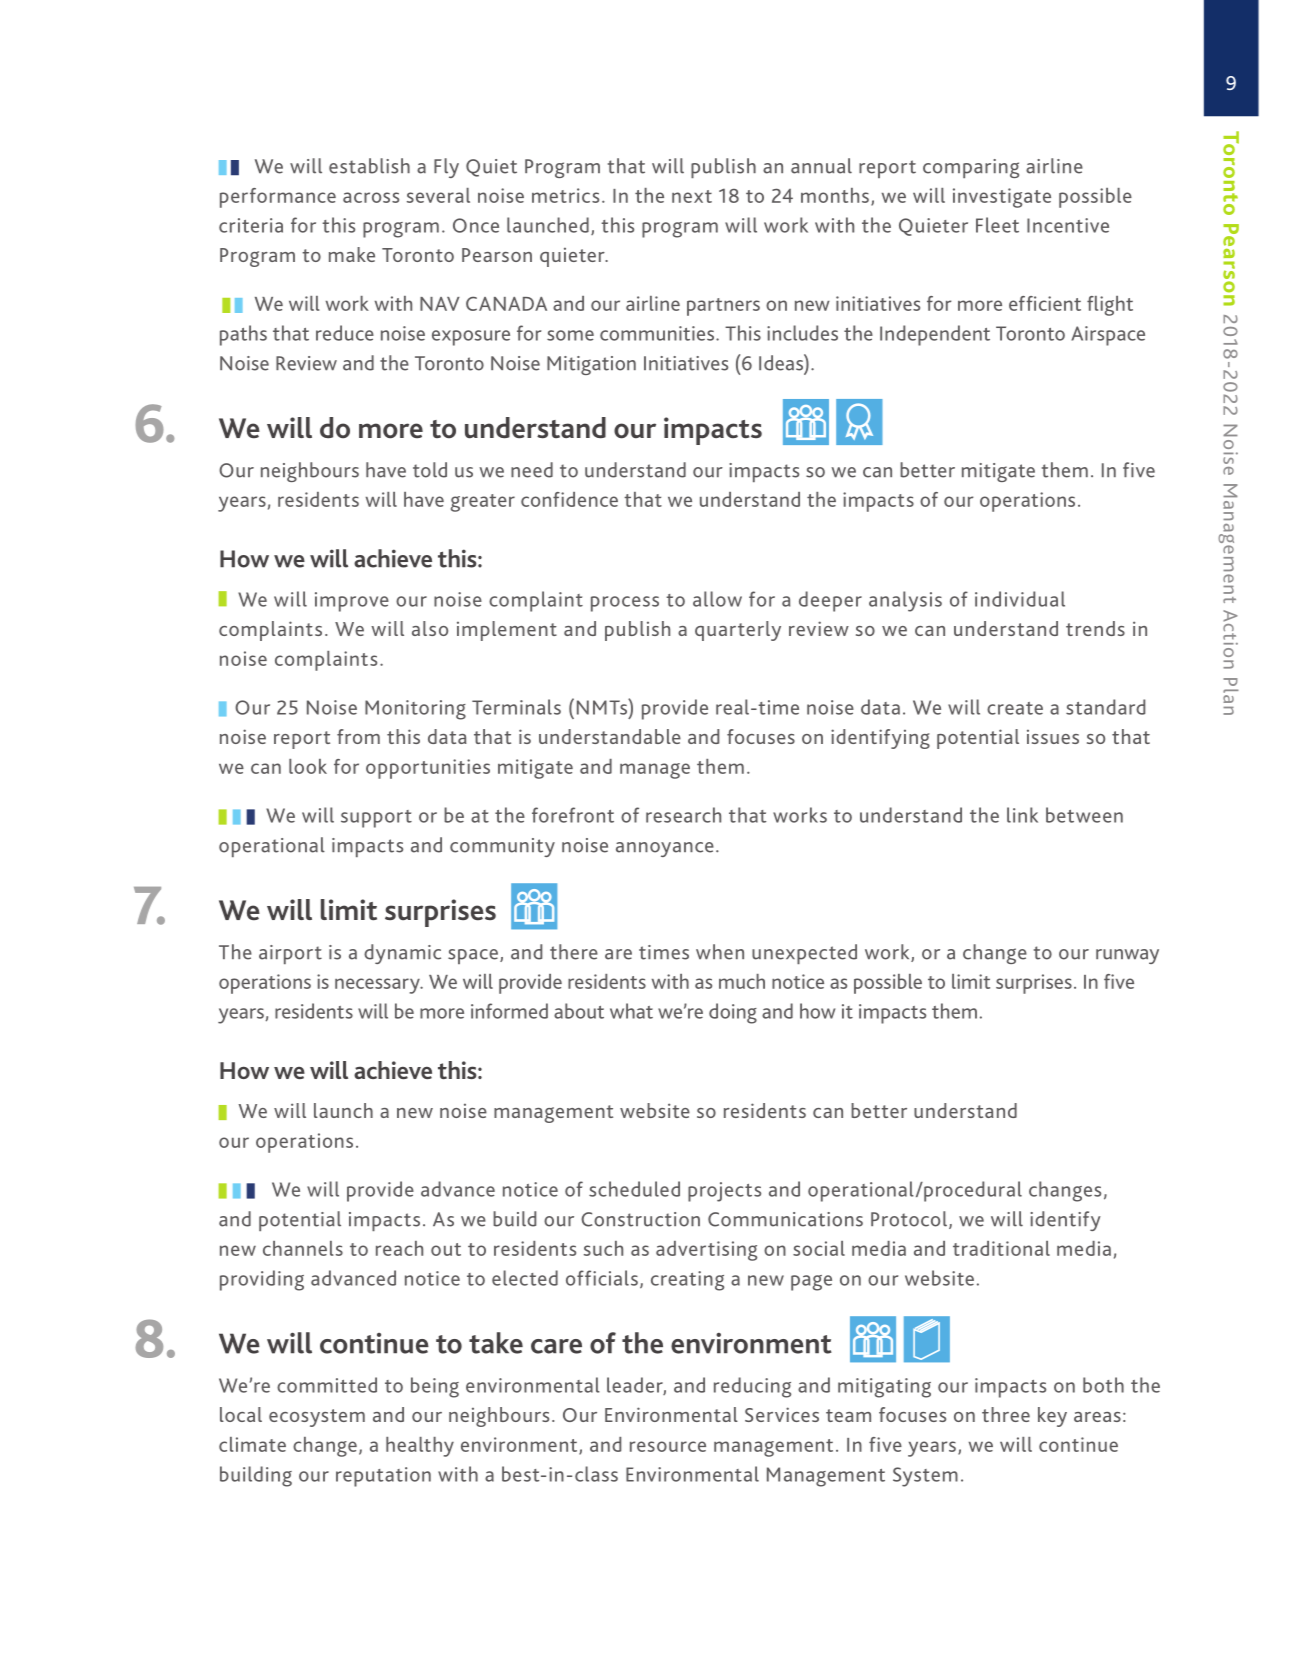  I want to click on channels, so click(303, 1248).
